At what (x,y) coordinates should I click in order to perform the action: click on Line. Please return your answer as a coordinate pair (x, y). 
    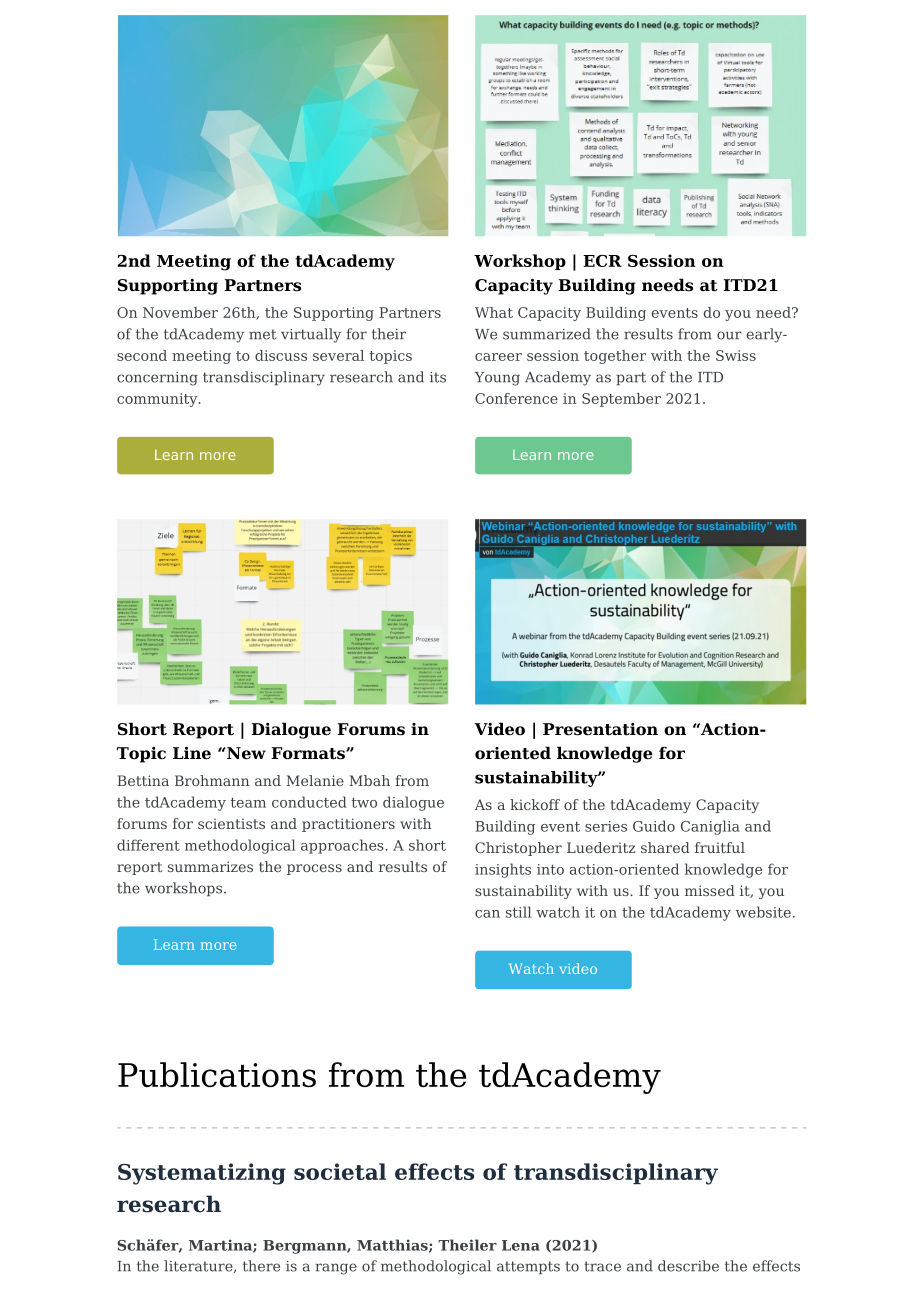
    Looking at the image, I should click on (192, 753).
